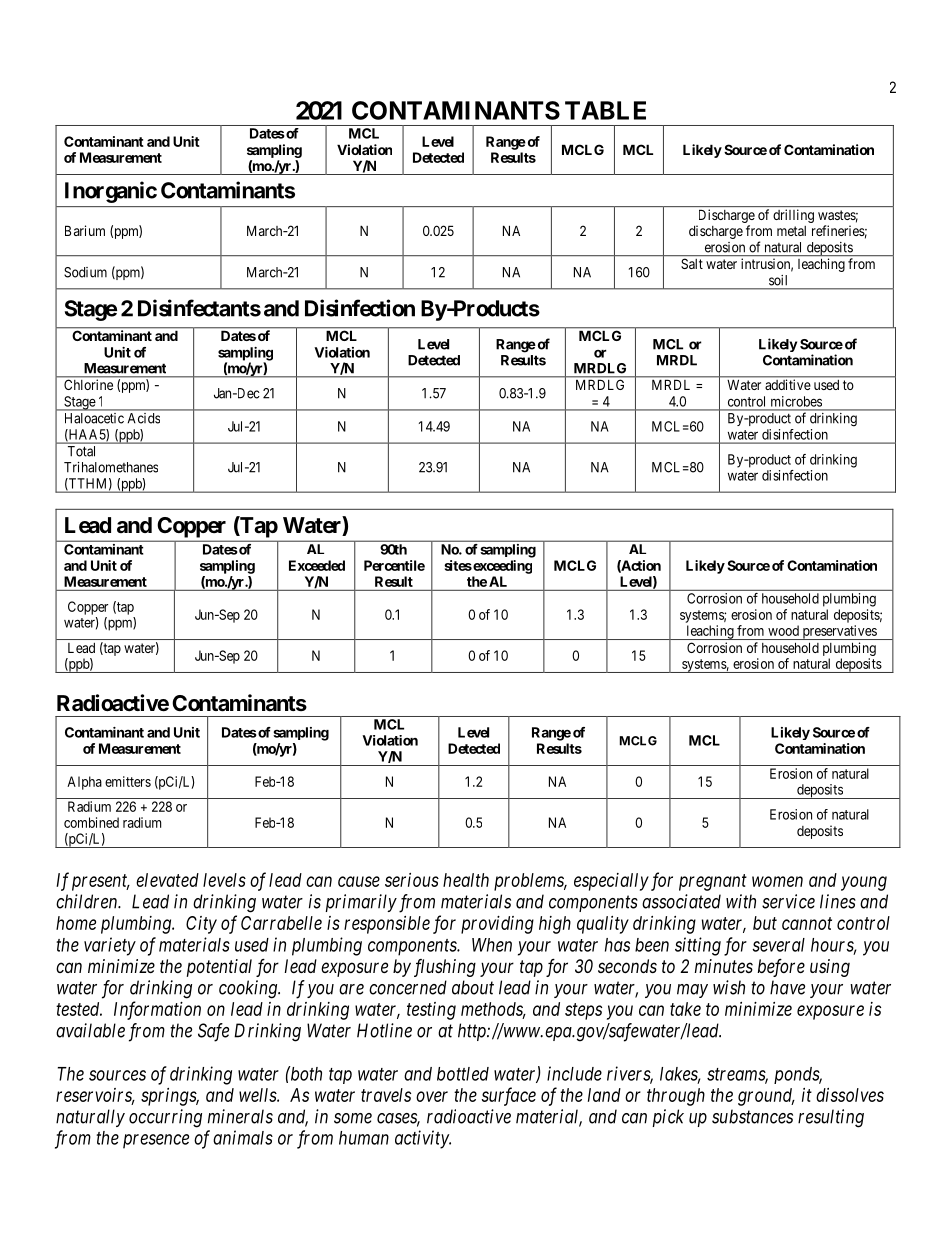  What do you see at coordinates (752, 1116) in the image?
I see `substances` at bounding box center [752, 1116].
